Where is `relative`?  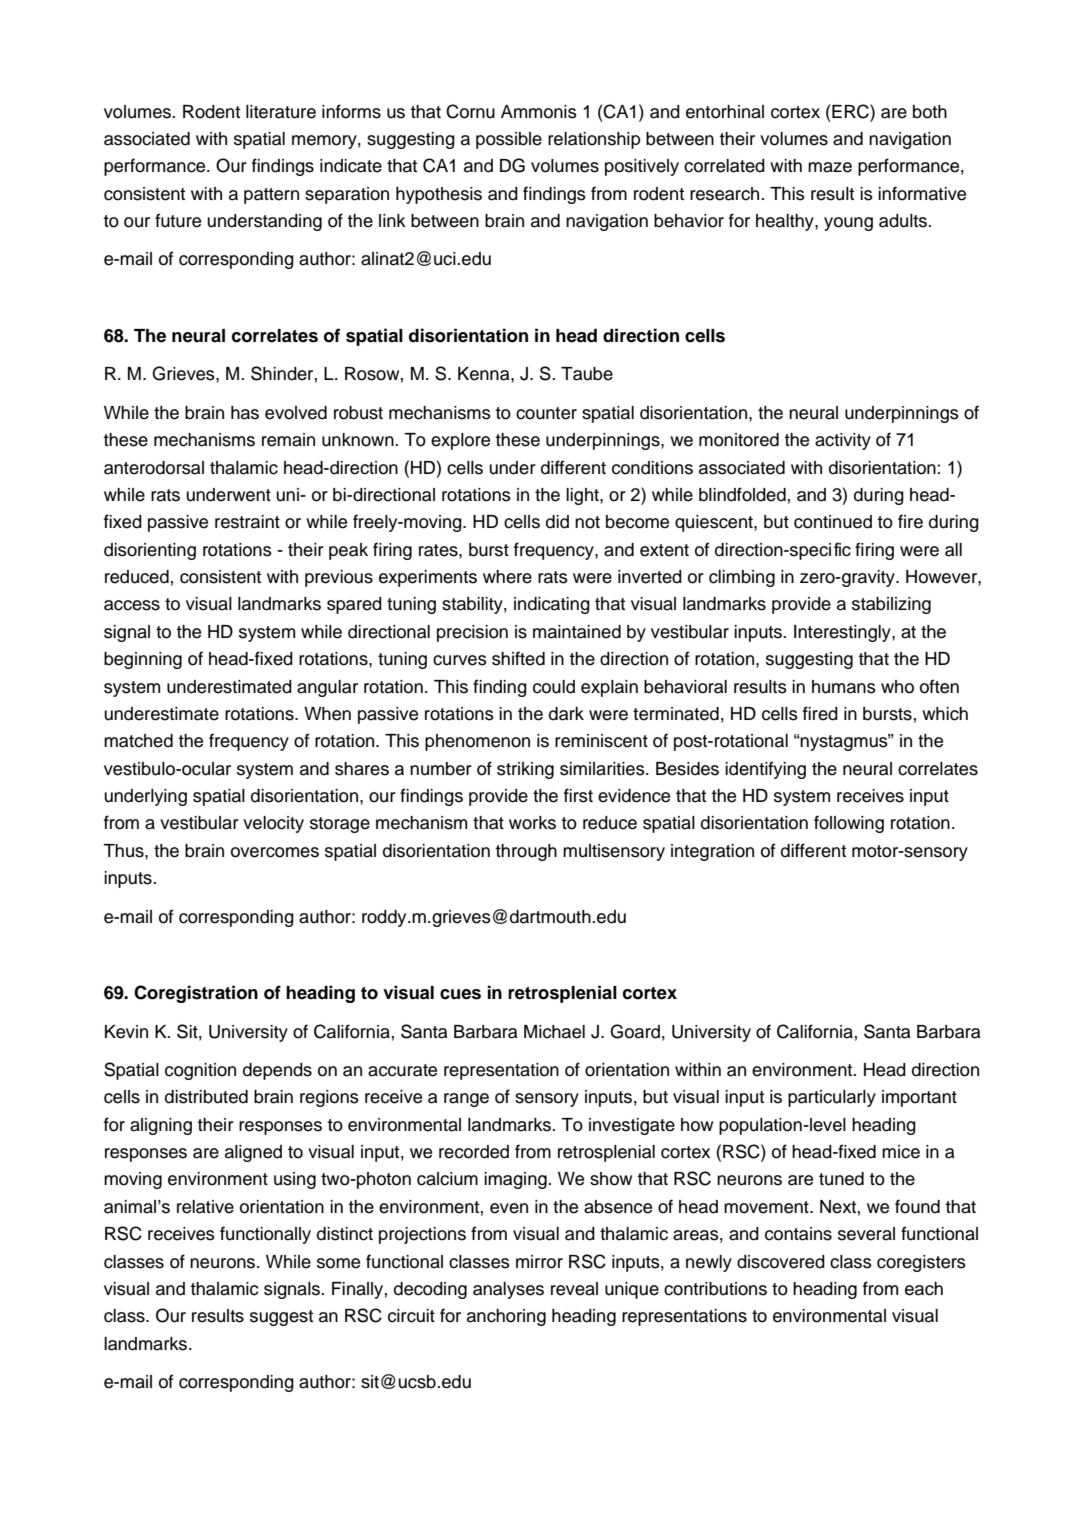 relative is located at coordinates (205, 1207).
